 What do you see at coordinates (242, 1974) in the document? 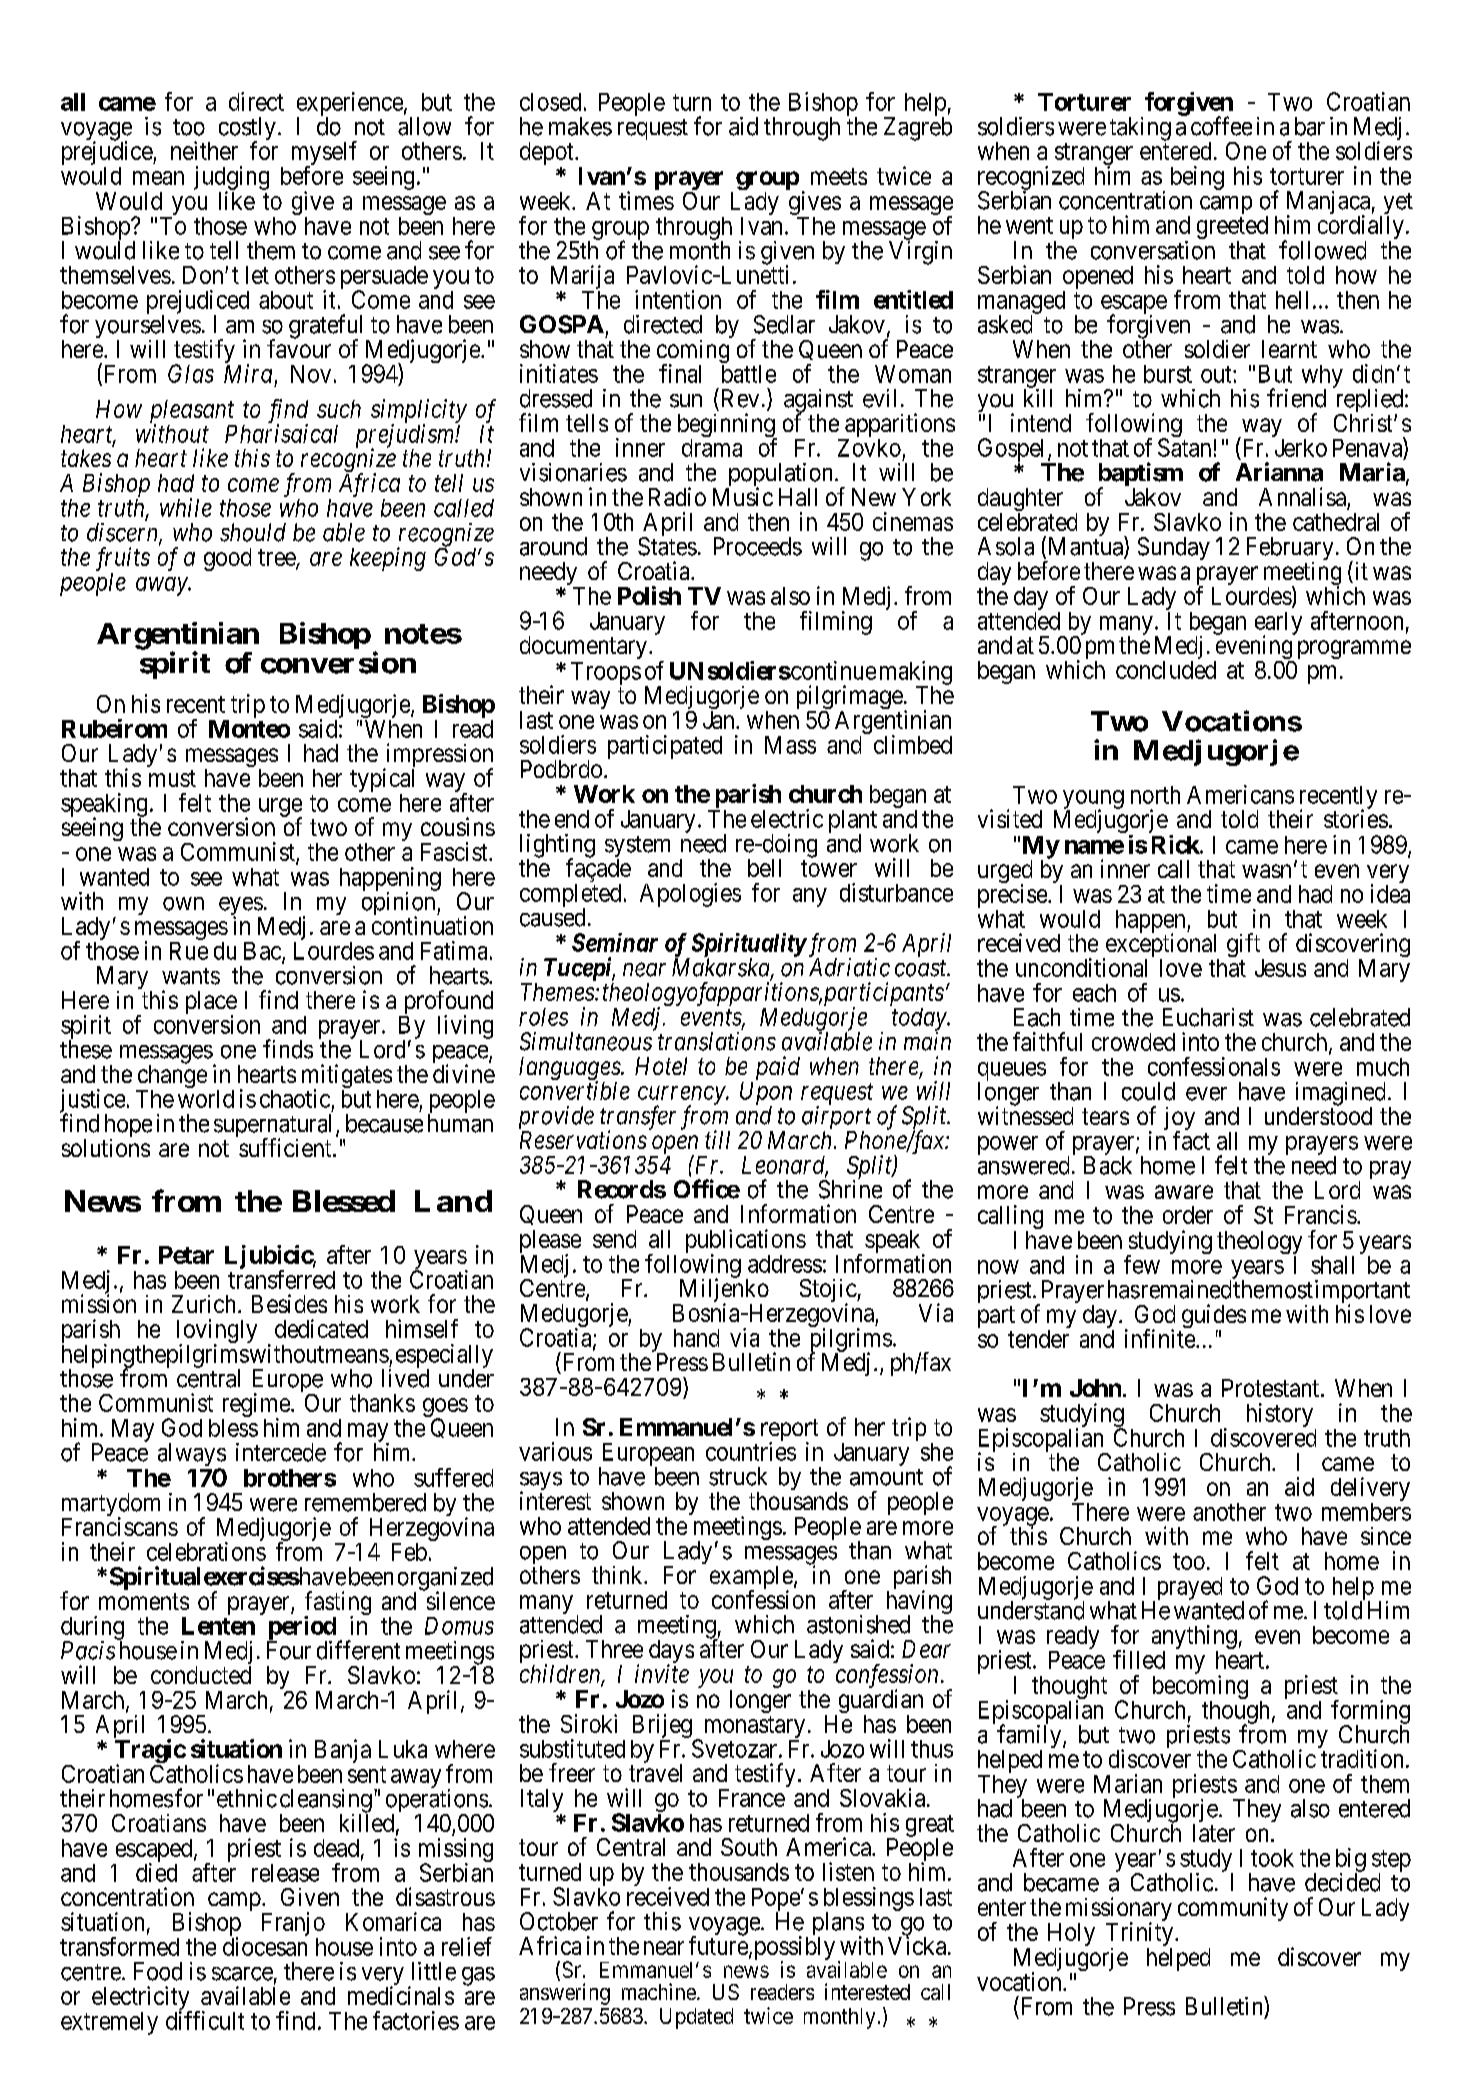
I see `scarce` at bounding box center [242, 1974].
